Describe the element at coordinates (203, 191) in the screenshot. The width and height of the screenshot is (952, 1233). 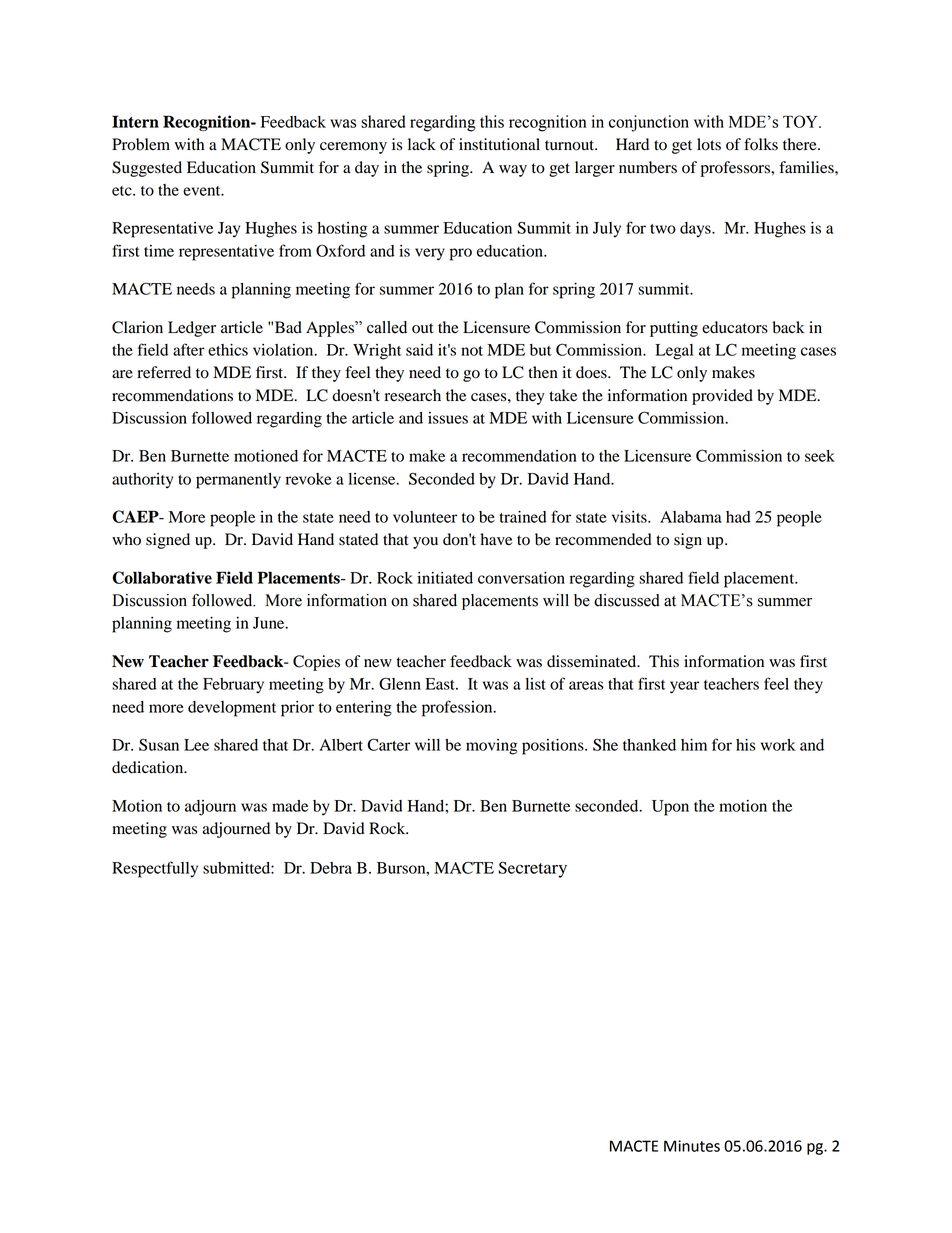
I see `event` at that location.
